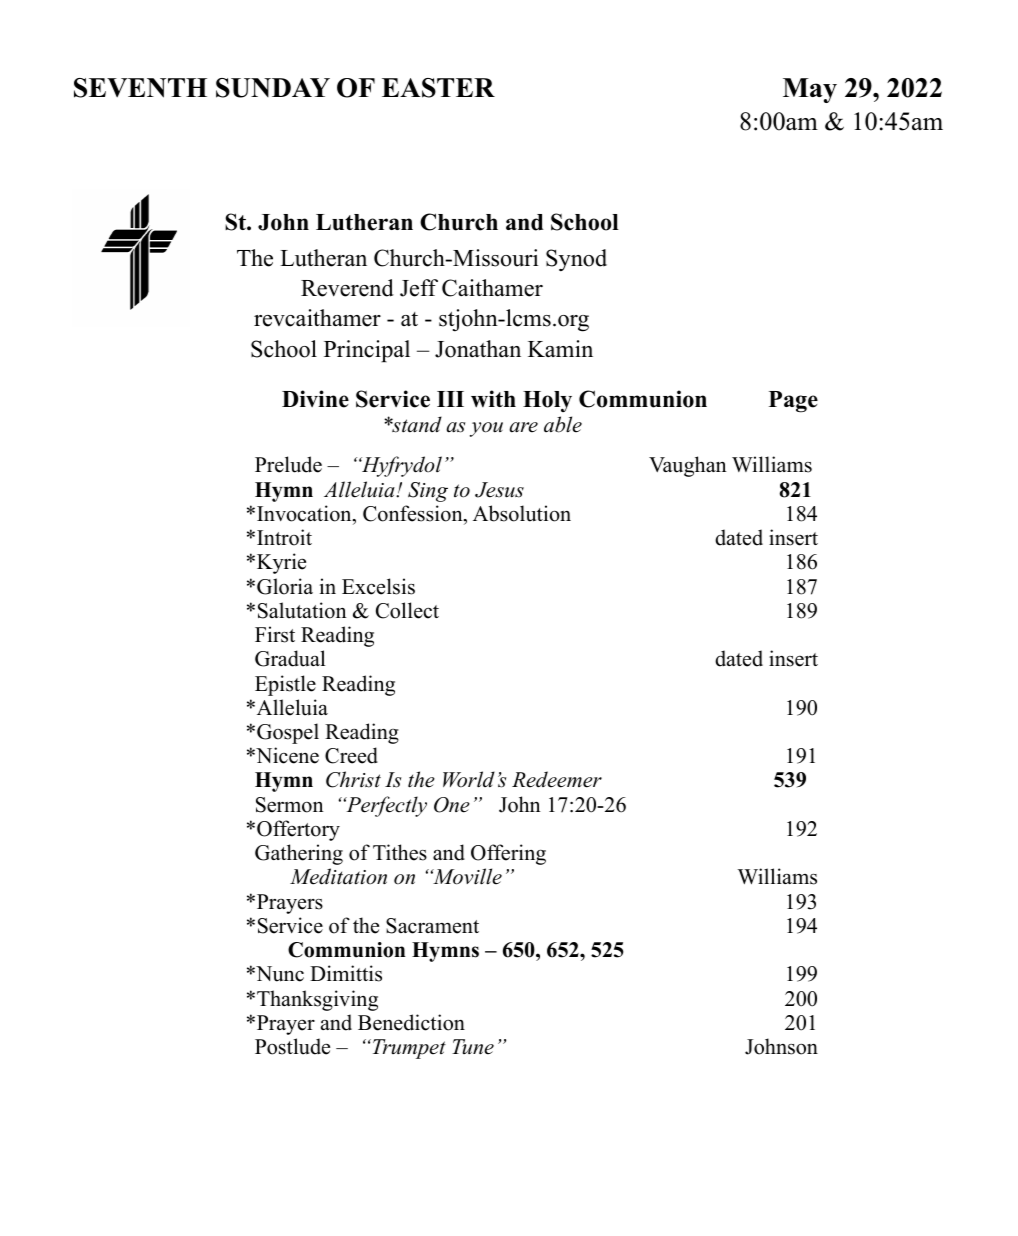  Describe the element at coordinates (317, 1000) in the image. I see `Thanksgiving` at that location.
